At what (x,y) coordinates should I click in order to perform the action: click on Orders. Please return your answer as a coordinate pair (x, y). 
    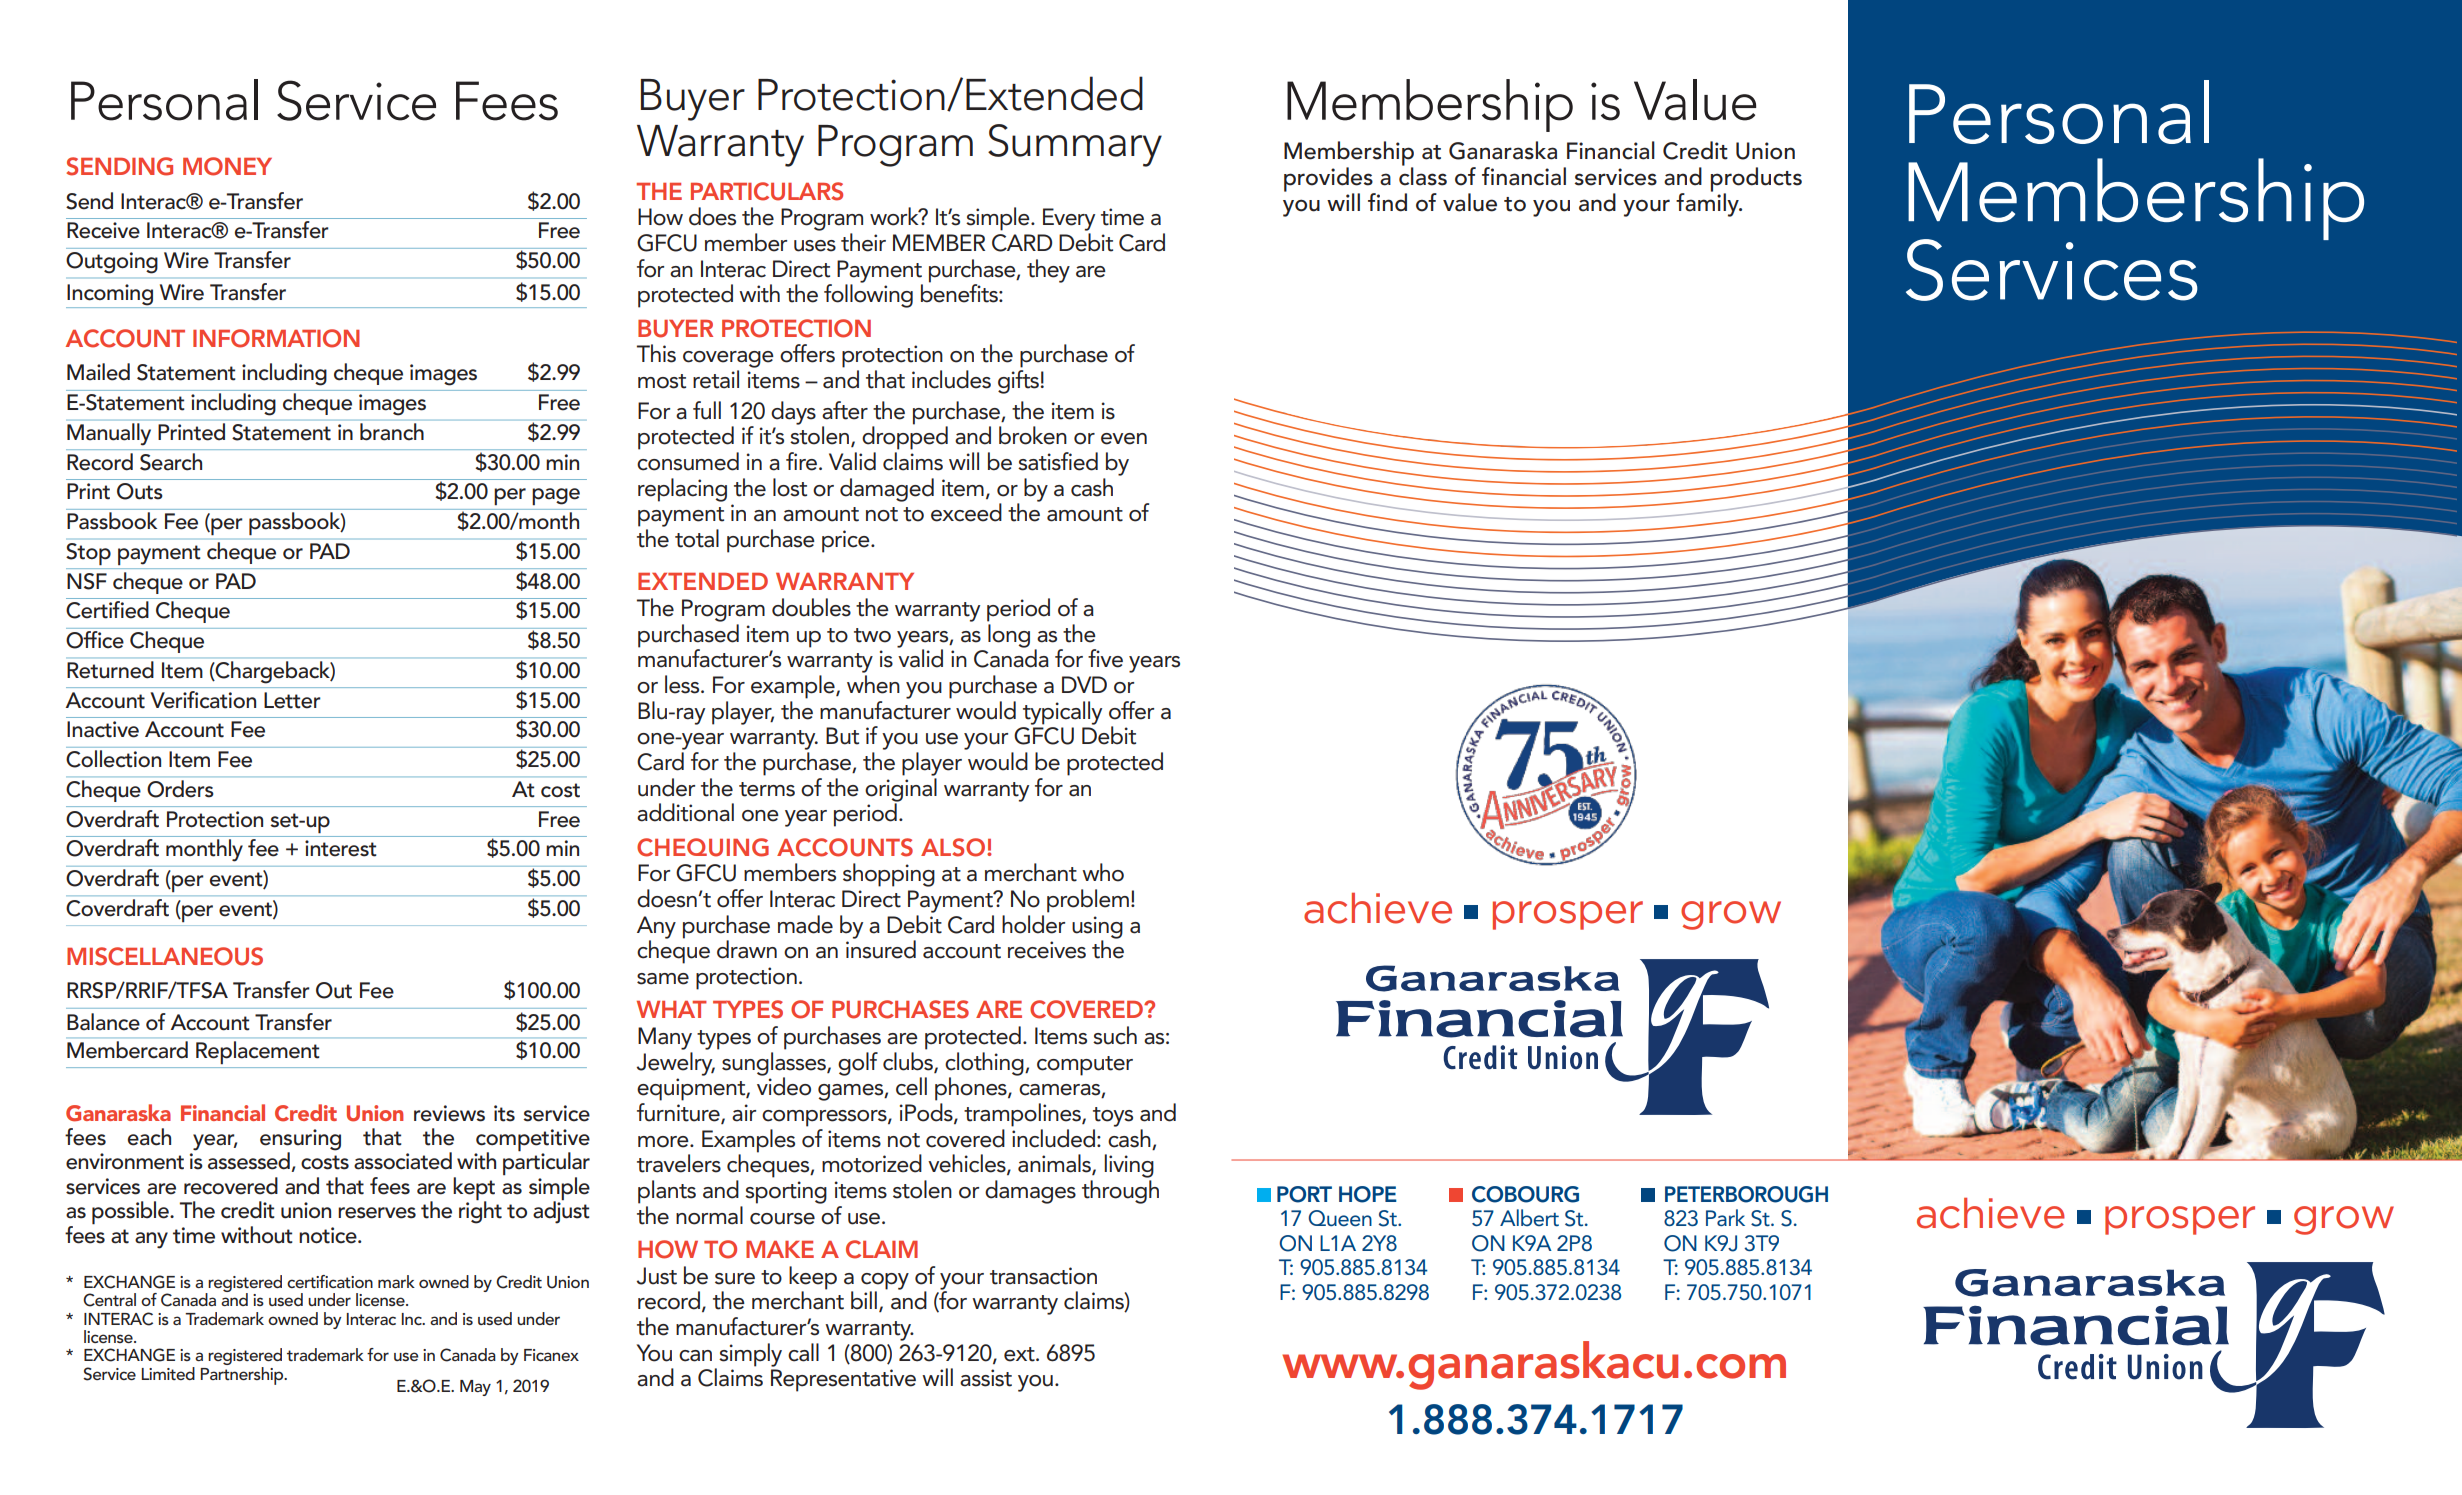
    Looking at the image, I should click on (180, 789).
